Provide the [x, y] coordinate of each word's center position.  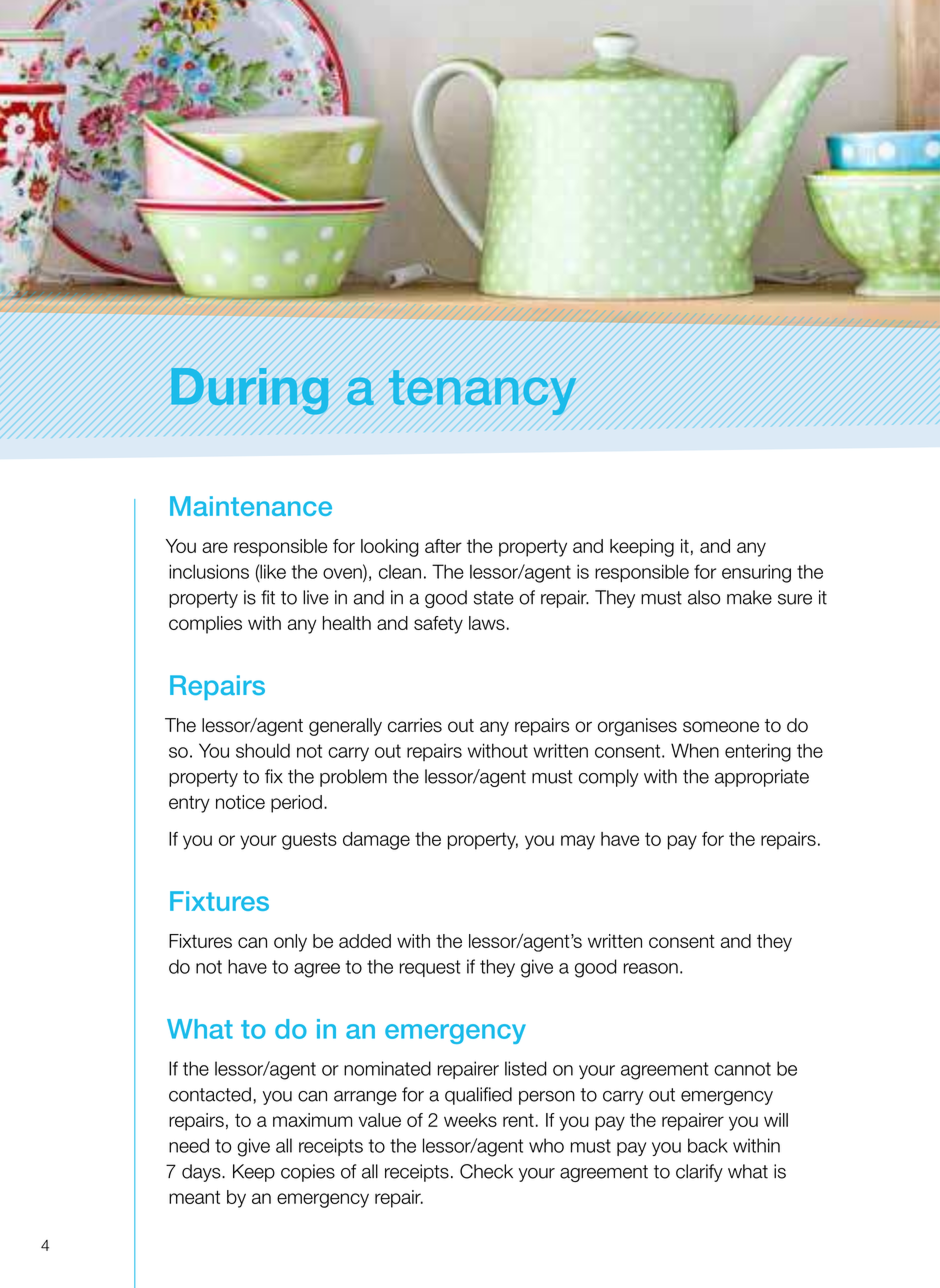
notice [240, 802]
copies [308, 1173]
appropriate [762, 778]
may [578, 842]
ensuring [756, 573]
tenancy [482, 392]
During [250, 391]
